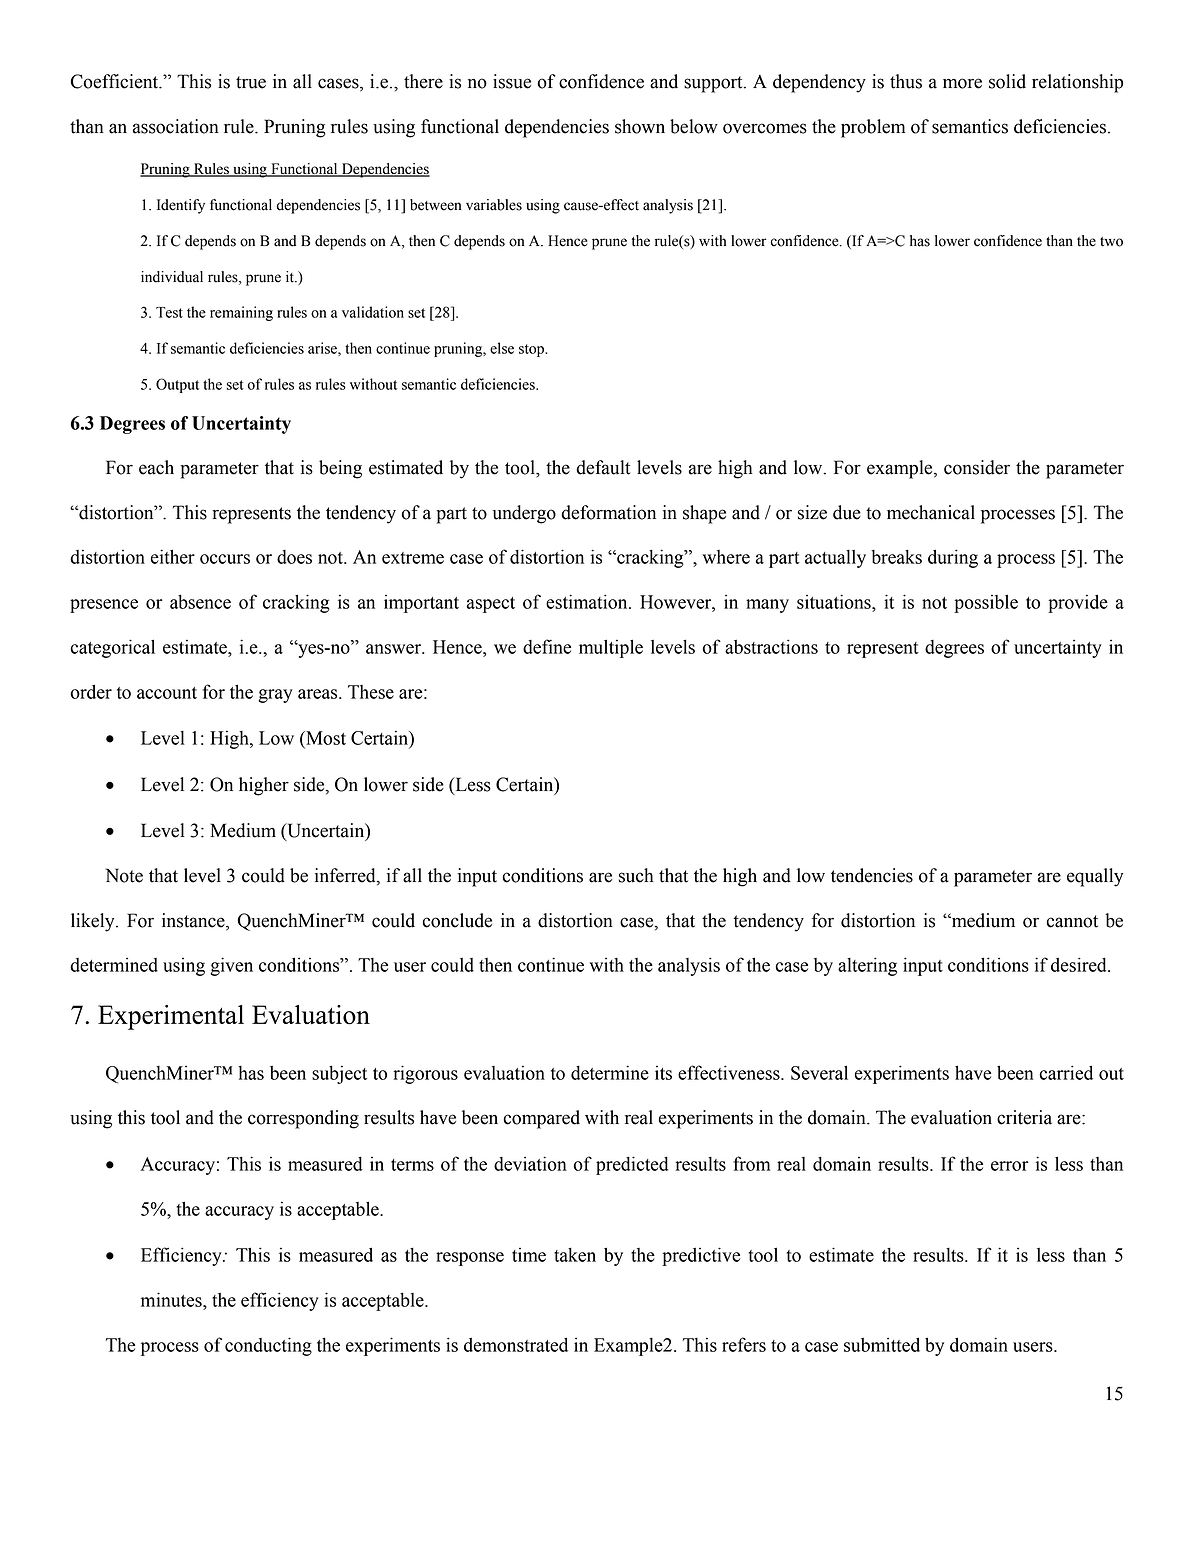  Describe the element at coordinates (611, 648) in the image. I see `multiple` at that location.
